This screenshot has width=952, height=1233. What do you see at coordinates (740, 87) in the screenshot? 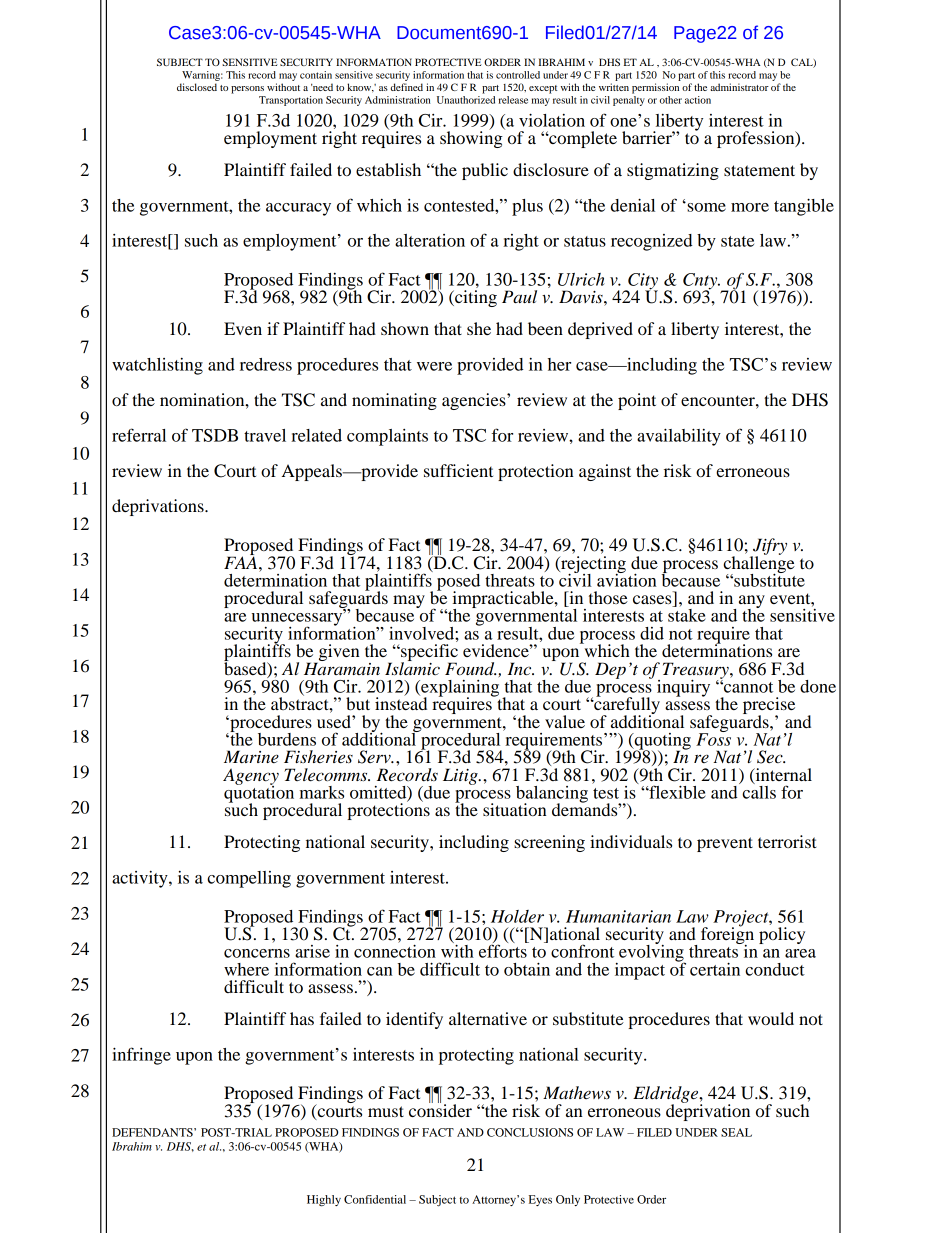
I see `administrator` at bounding box center [740, 87].
